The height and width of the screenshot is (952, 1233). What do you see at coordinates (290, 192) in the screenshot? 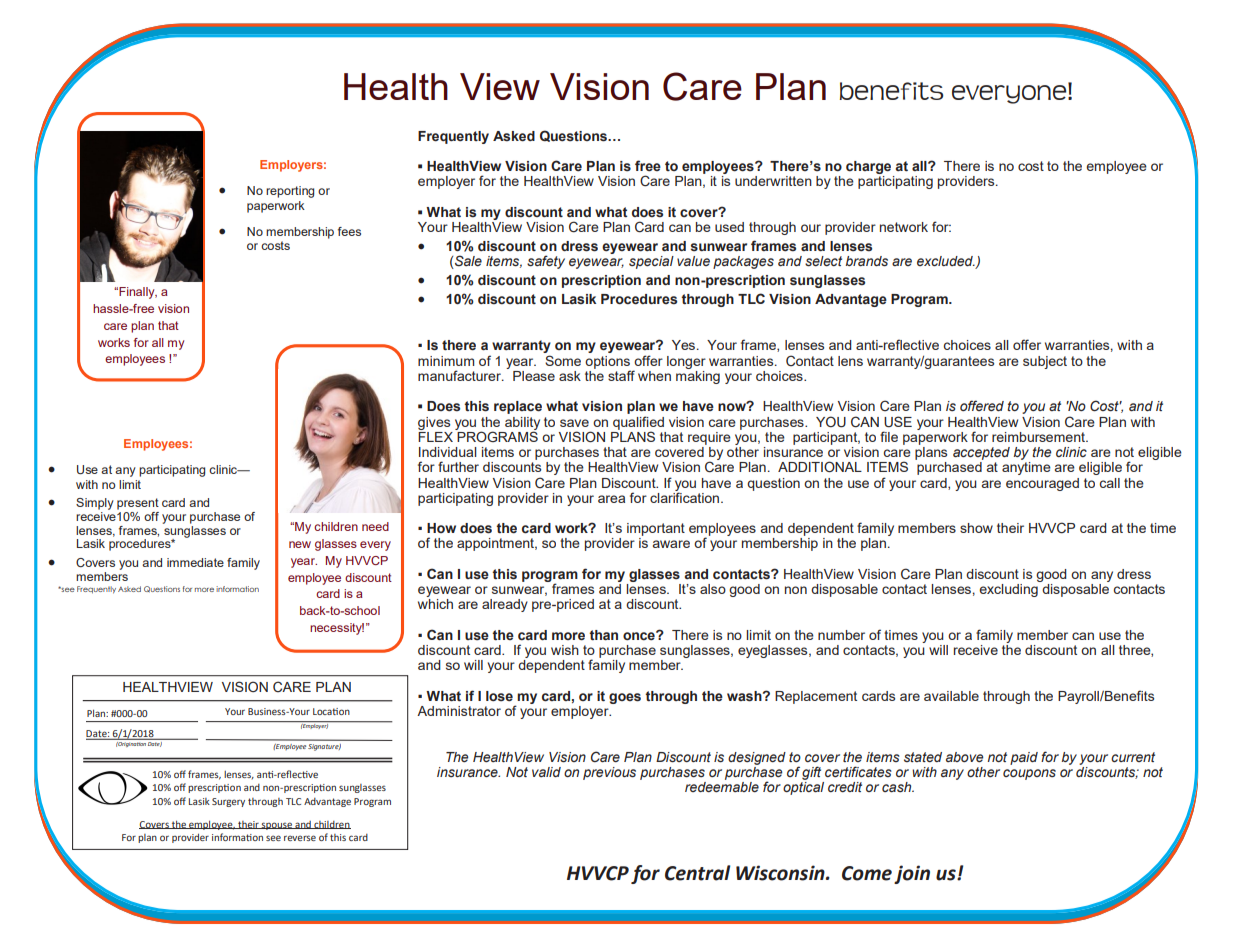
I see `reporting` at bounding box center [290, 192].
